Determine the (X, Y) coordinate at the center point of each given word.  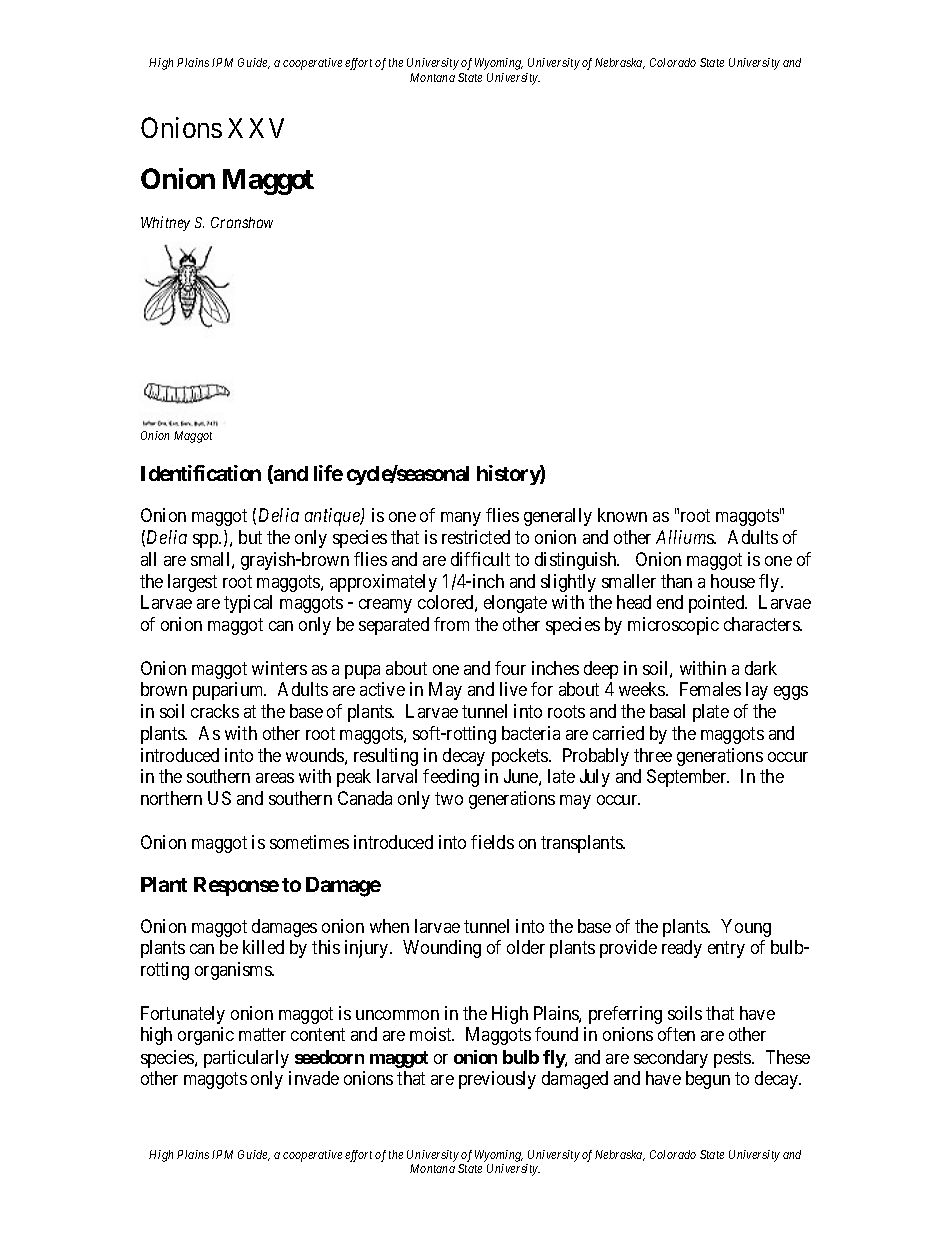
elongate (515, 604)
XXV (256, 128)
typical (248, 604)
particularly (246, 1059)
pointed (718, 604)
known (622, 515)
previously (497, 1080)
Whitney (165, 223)
